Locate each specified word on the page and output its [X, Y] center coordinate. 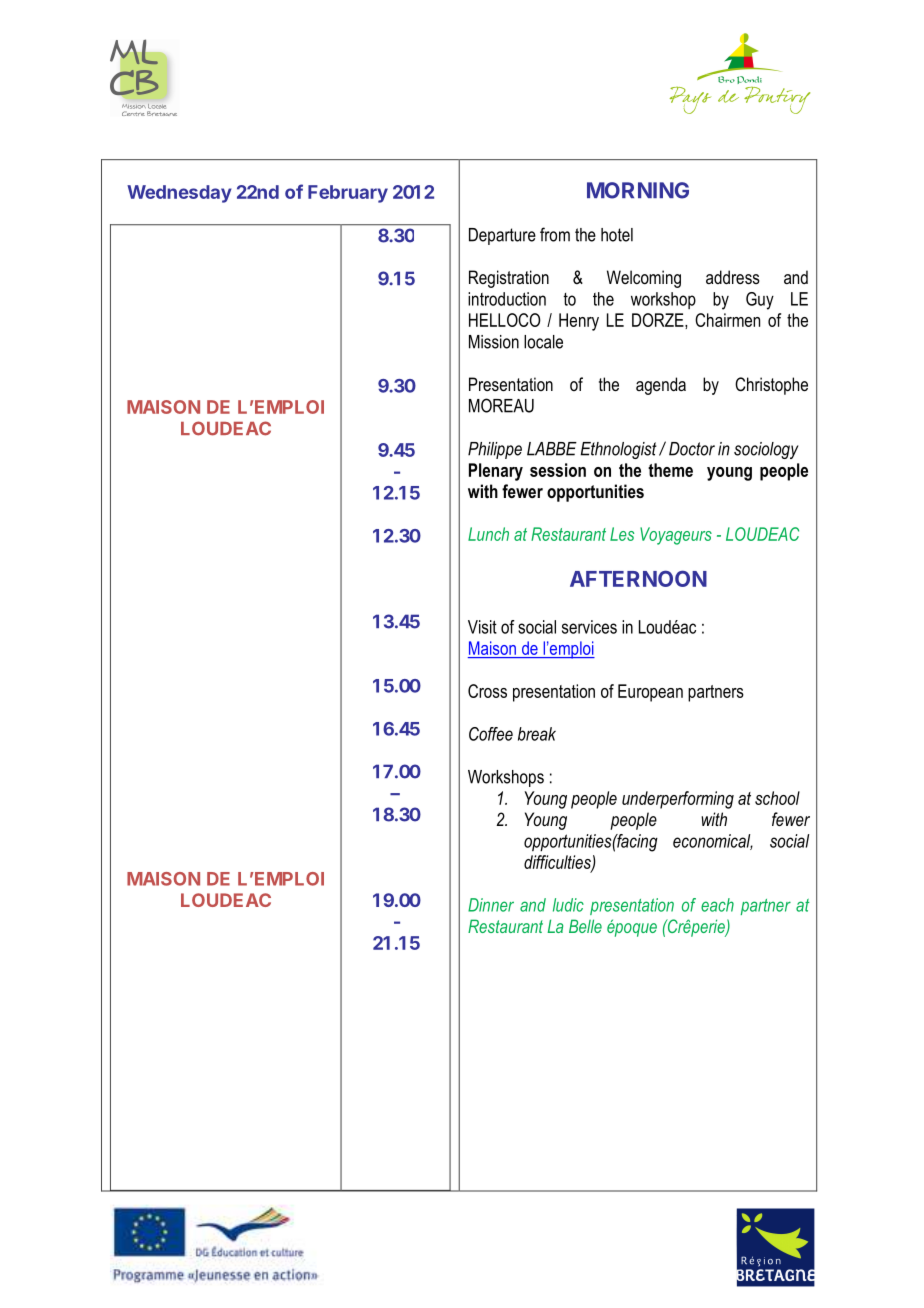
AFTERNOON [638, 578]
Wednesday [179, 194]
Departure [502, 236]
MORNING [638, 190]
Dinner [491, 905]
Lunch [488, 534]
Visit [482, 627]
